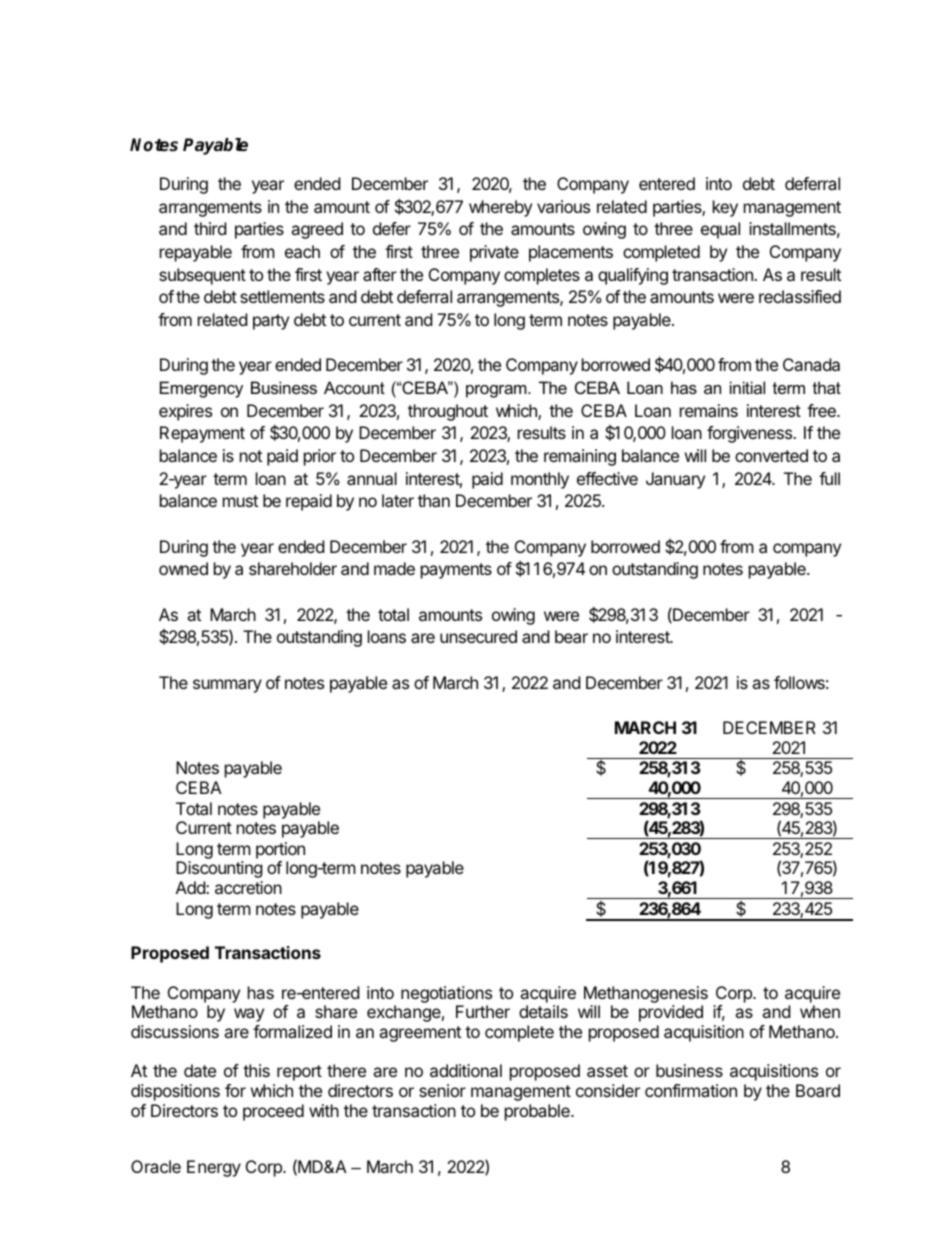 Image resolution: width=952 pixels, height=1233 pixels. I want to click on payments, so click(456, 571).
